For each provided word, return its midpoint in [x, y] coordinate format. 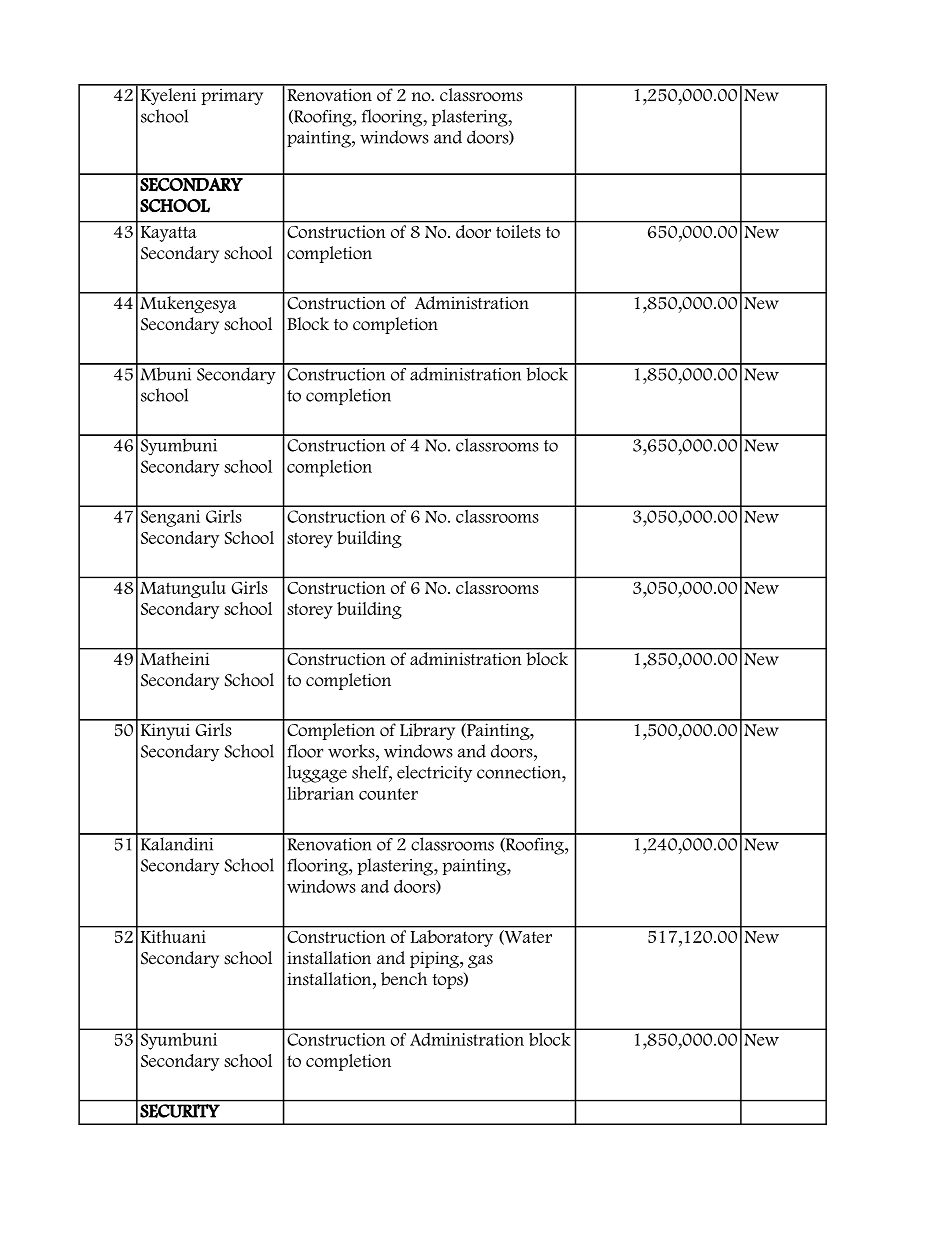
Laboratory [451, 937]
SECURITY [180, 1111]
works [352, 751]
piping [435, 959]
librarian [320, 793]
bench [404, 979]
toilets [518, 230]
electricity [434, 774]
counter [388, 794]
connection [520, 772]
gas [480, 961]
